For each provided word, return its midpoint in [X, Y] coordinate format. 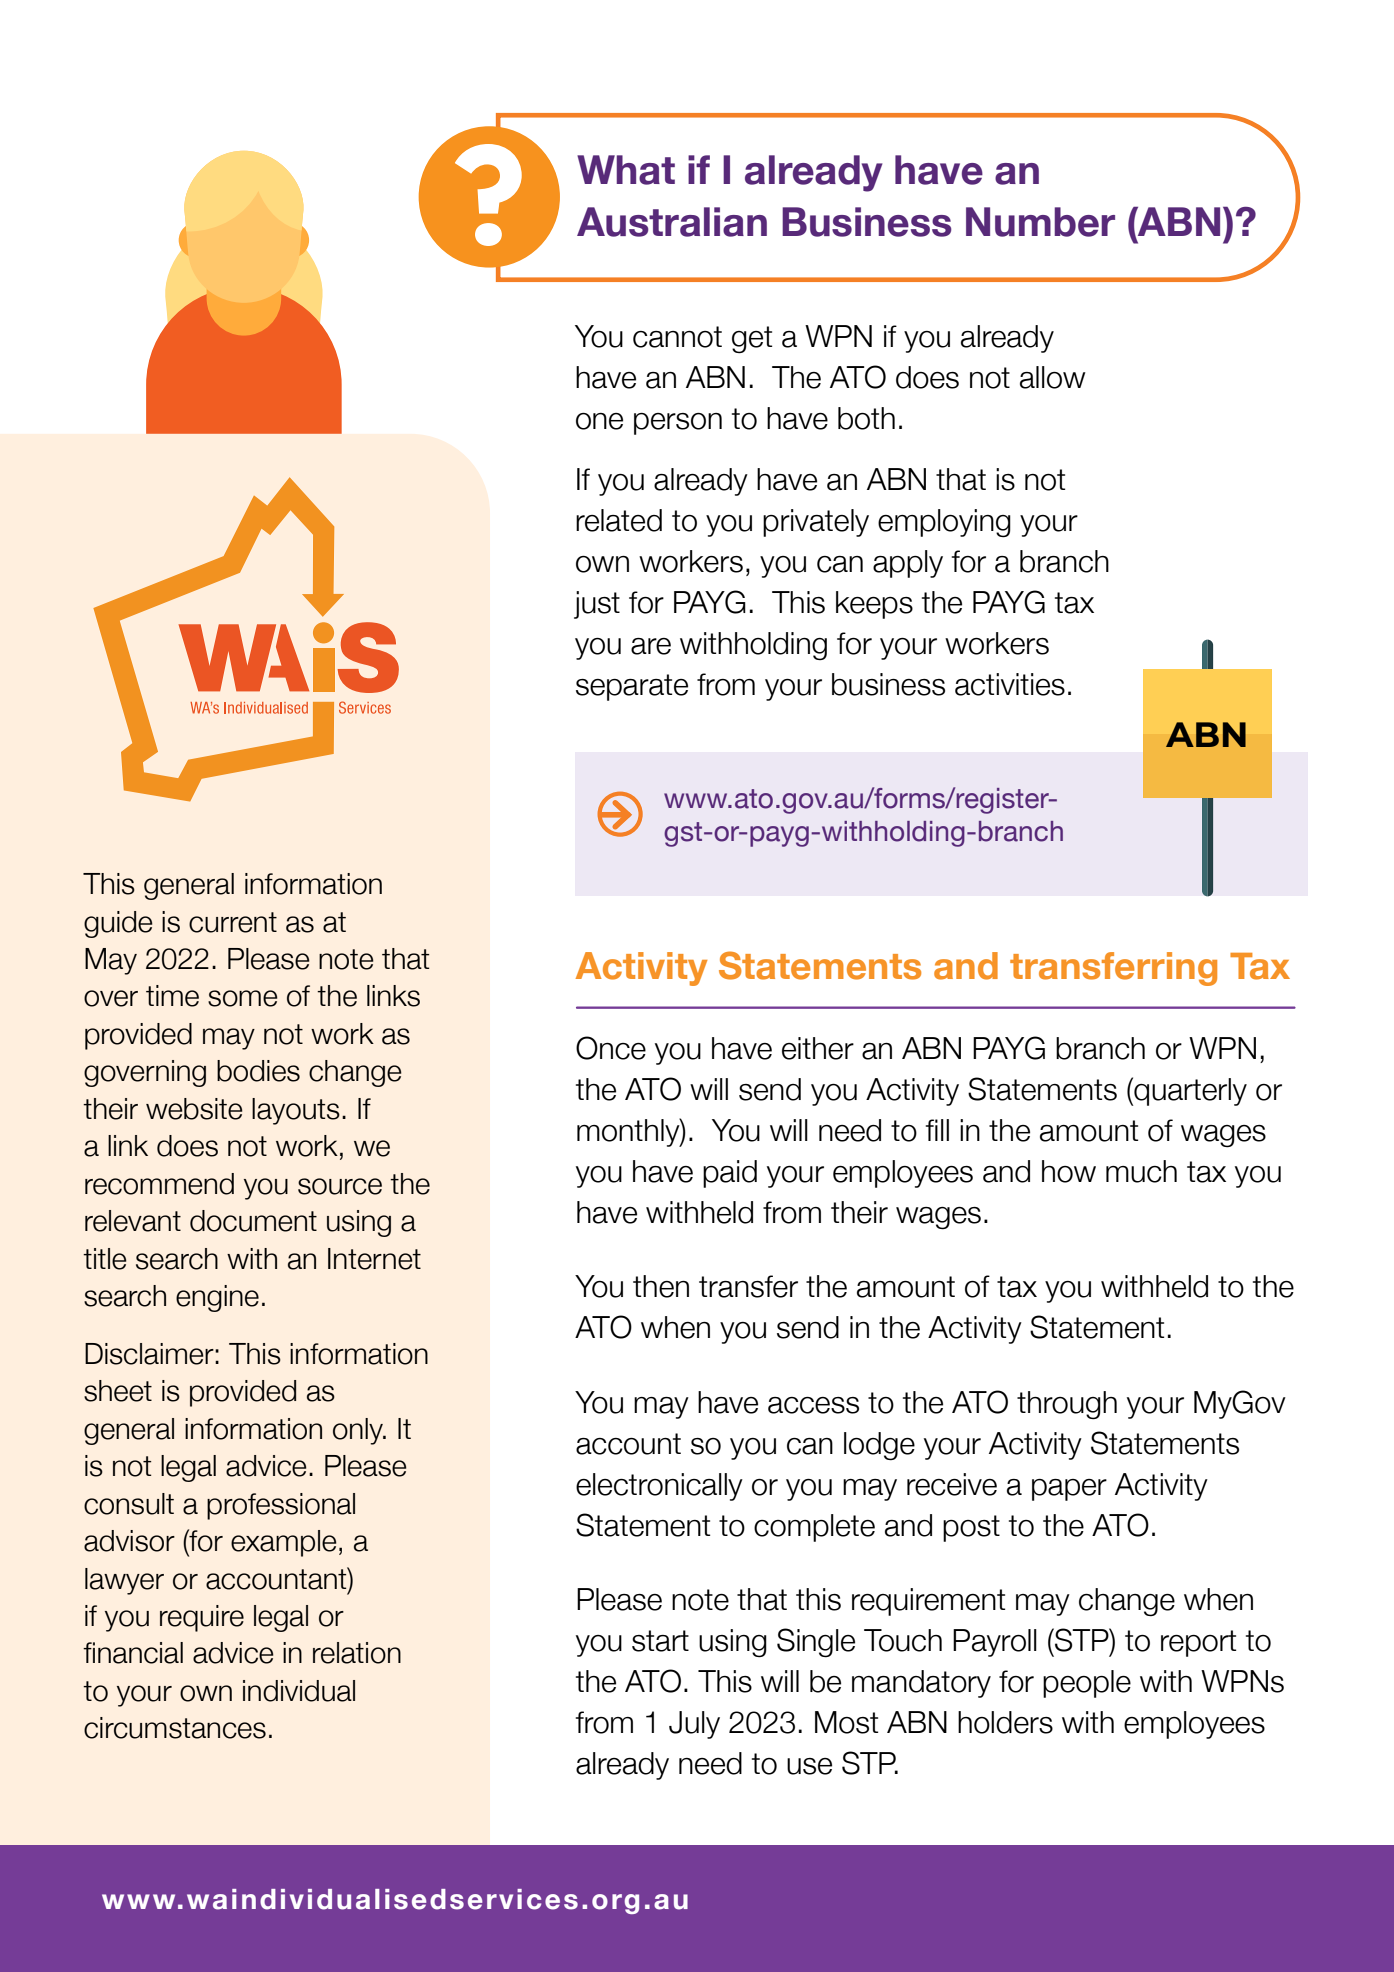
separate [632, 687]
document [253, 1221]
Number [1040, 222]
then [661, 1286]
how [1069, 1171]
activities [1010, 684]
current [233, 922]
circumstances [175, 1728]
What [626, 170]
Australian [672, 222]
